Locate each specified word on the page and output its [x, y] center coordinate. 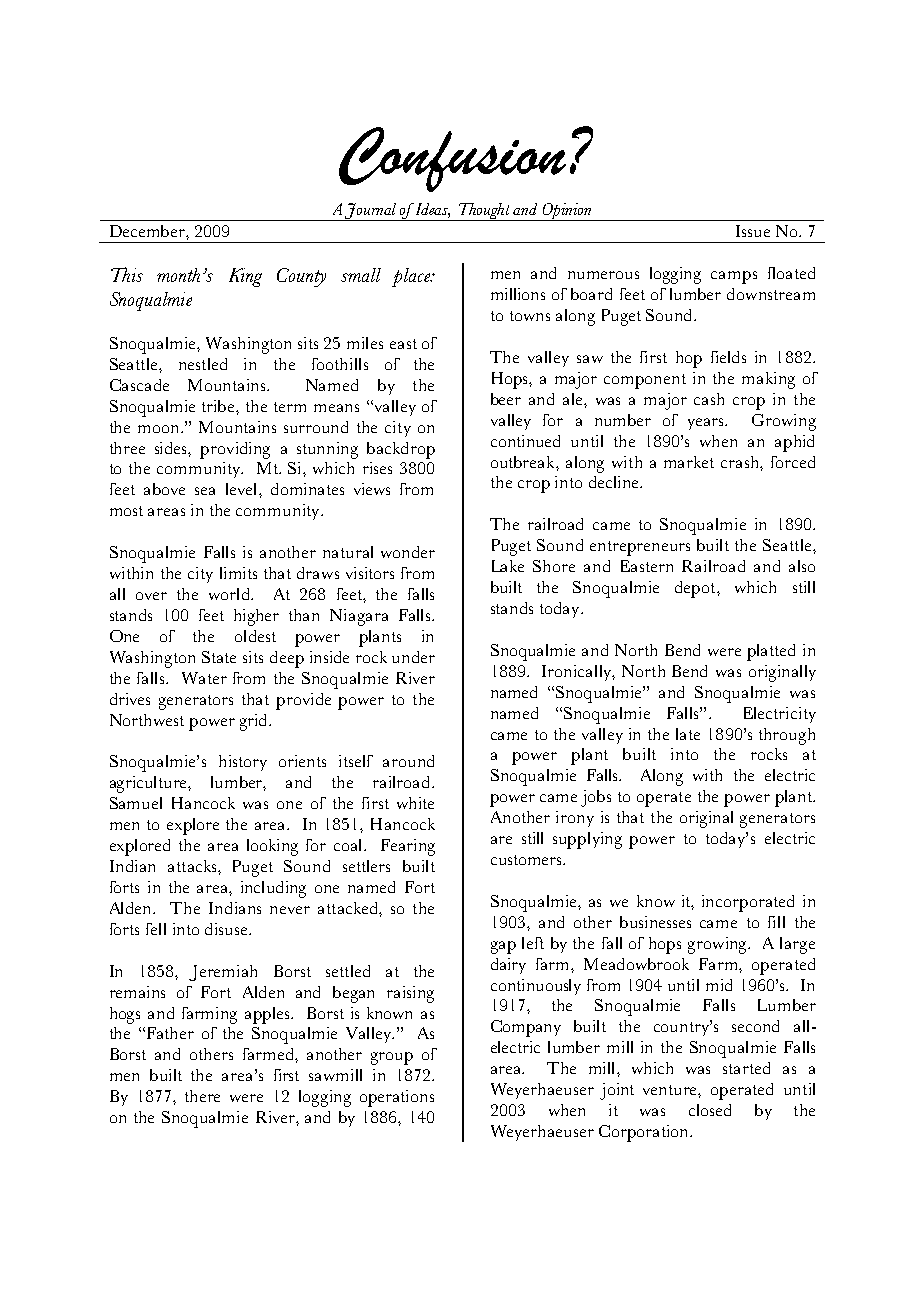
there [202, 1096]
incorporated [748, 903]
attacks [193, 866]
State [219, 657]
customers [527, 860]
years [707, 424]
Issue [753, 231]
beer [506, 399]
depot [696, 589]
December [148, 231]
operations [397, 1098]
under [413, 657]
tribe [219, 406]
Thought [485, 212]
